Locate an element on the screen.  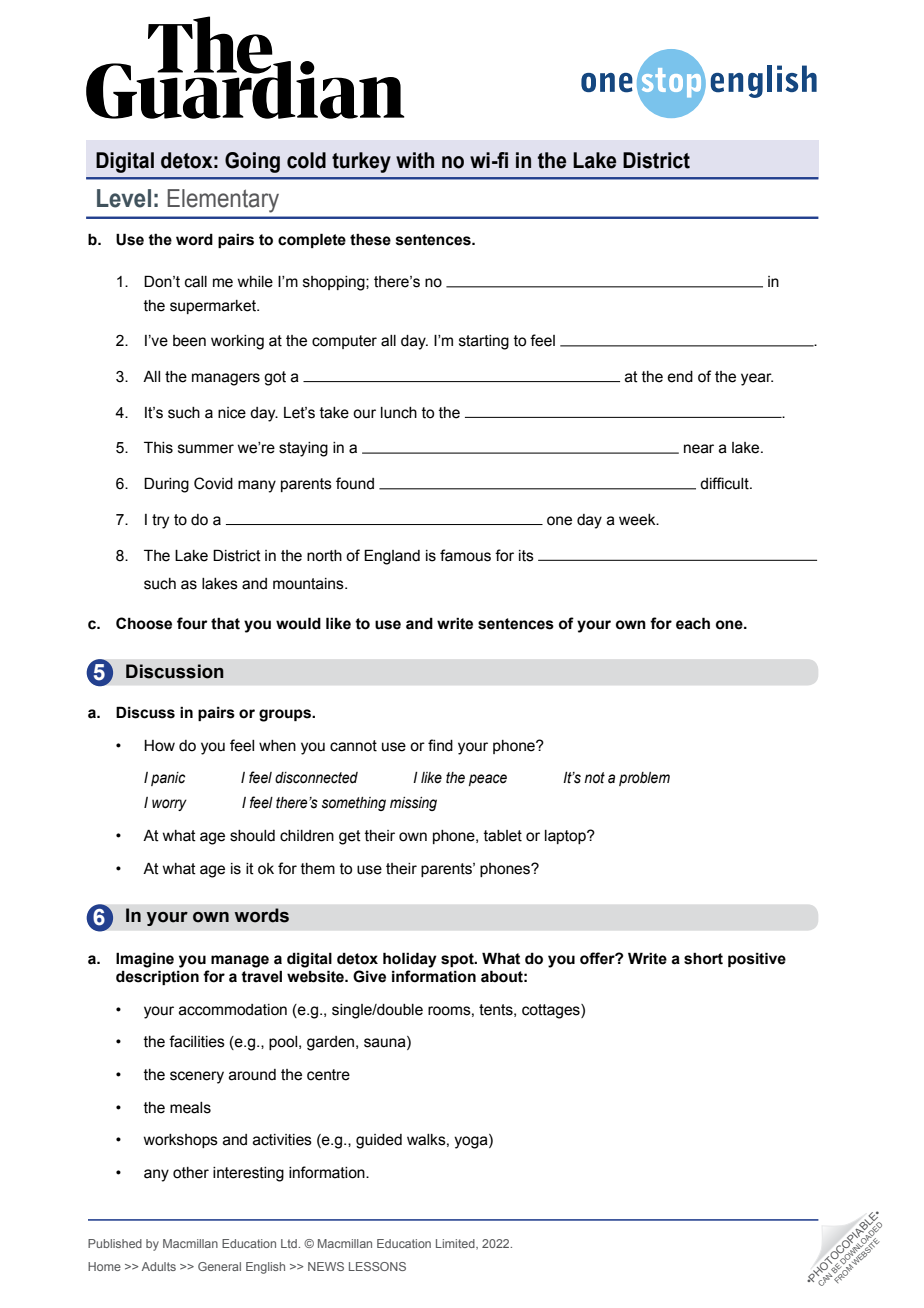
Adults is located at coordinates (159, 1266).
